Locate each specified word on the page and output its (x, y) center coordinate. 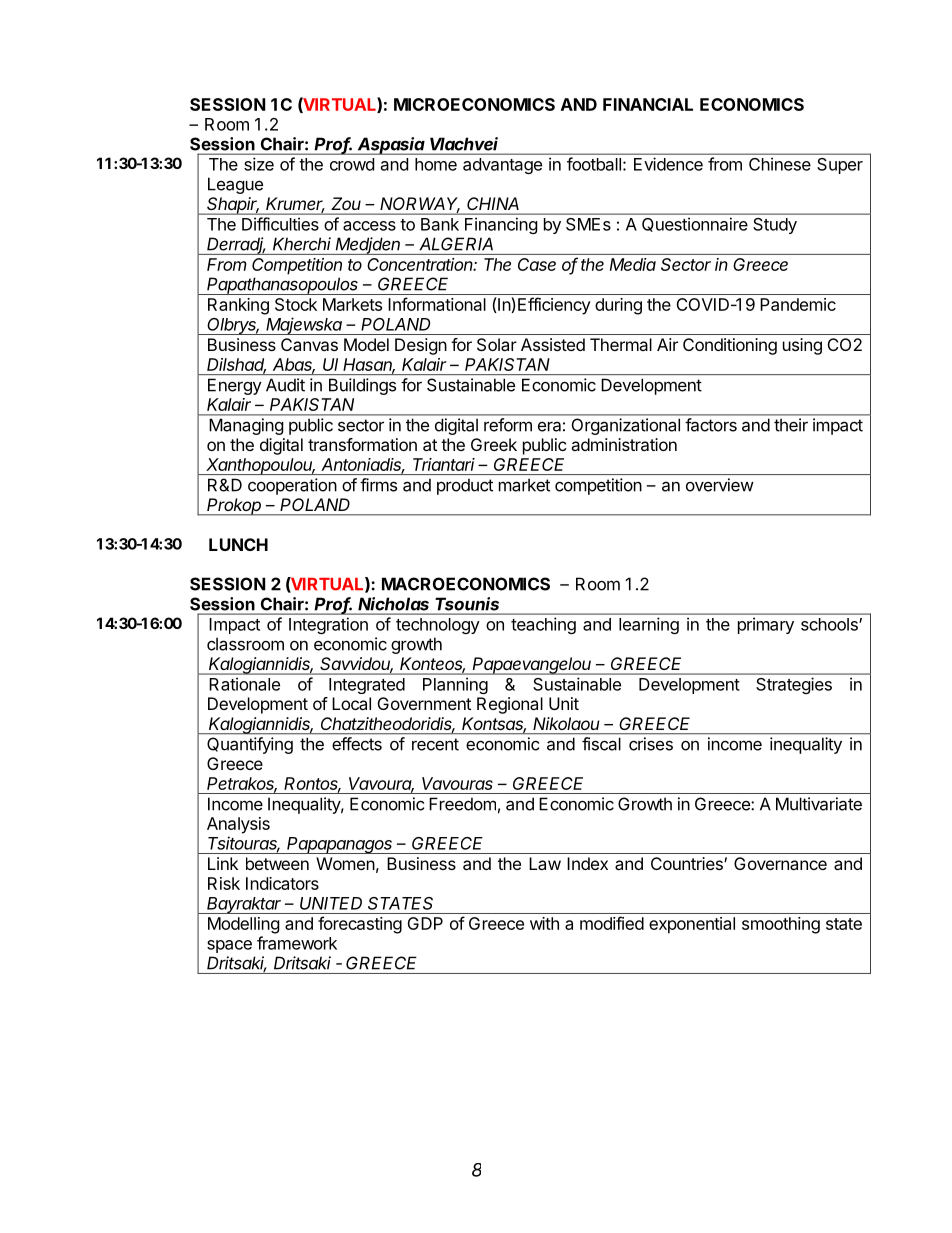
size (259, 164)
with (544, 923)
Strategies (794, 686)
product (465, 487)
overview (720, 485)
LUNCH (238, 544)
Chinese (780, 164)
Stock (296, 304)
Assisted (553, 344)
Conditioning (730, 346)
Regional (510, 705)
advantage (502, 166)
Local (351, 703)
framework (297, 943)
